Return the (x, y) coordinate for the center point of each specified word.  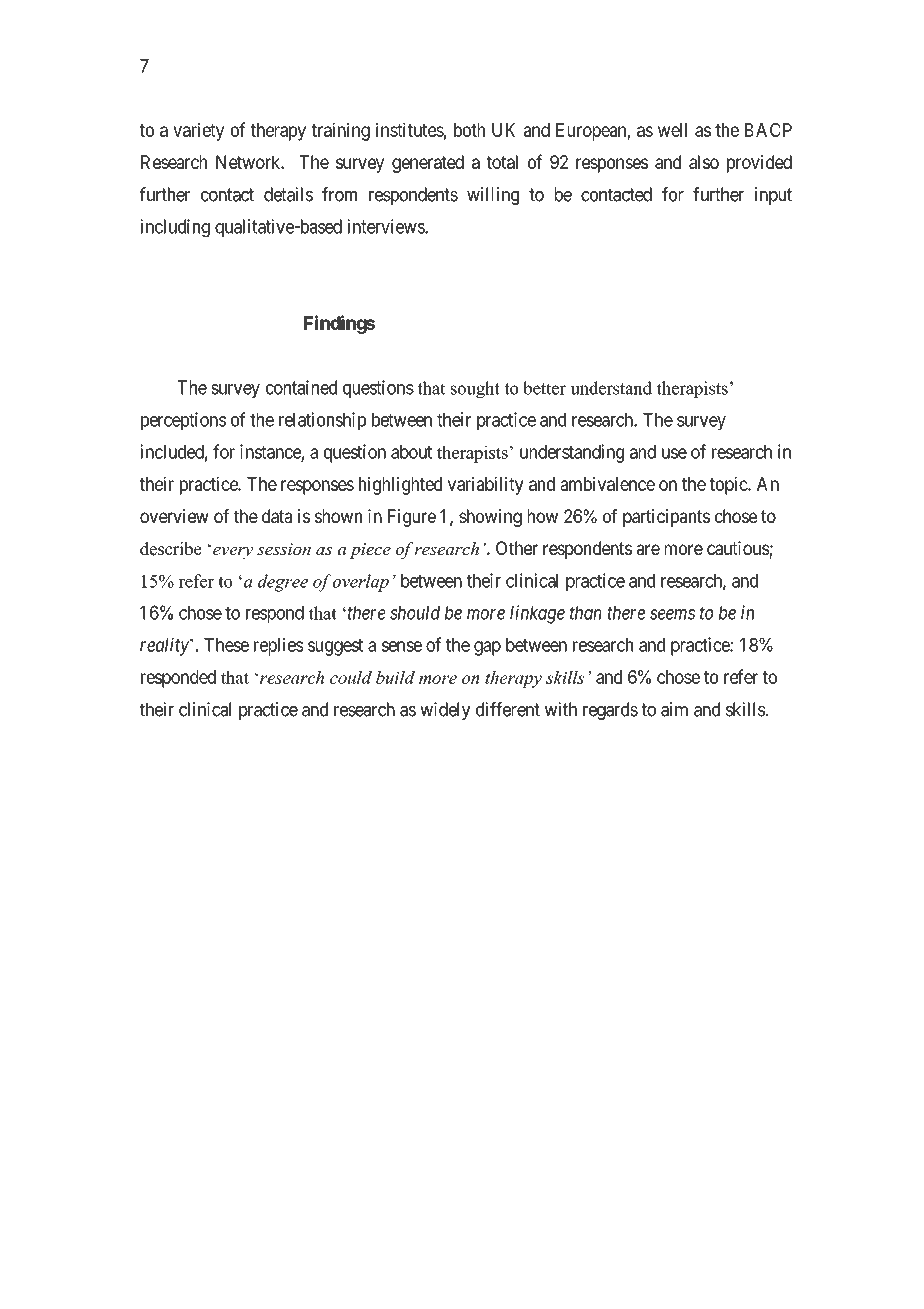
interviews (386, 226)
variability (485, 485)
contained (301, 387)
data (277, 516)
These (226, 645)
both (469, 130)
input (773, 196)
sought (475, 390)
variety (198, 131)
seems (672, 614)
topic (729, 485)
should (415, 613)
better (544, 388)
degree (283, 583)
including (175, 228)
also (704, 162)
